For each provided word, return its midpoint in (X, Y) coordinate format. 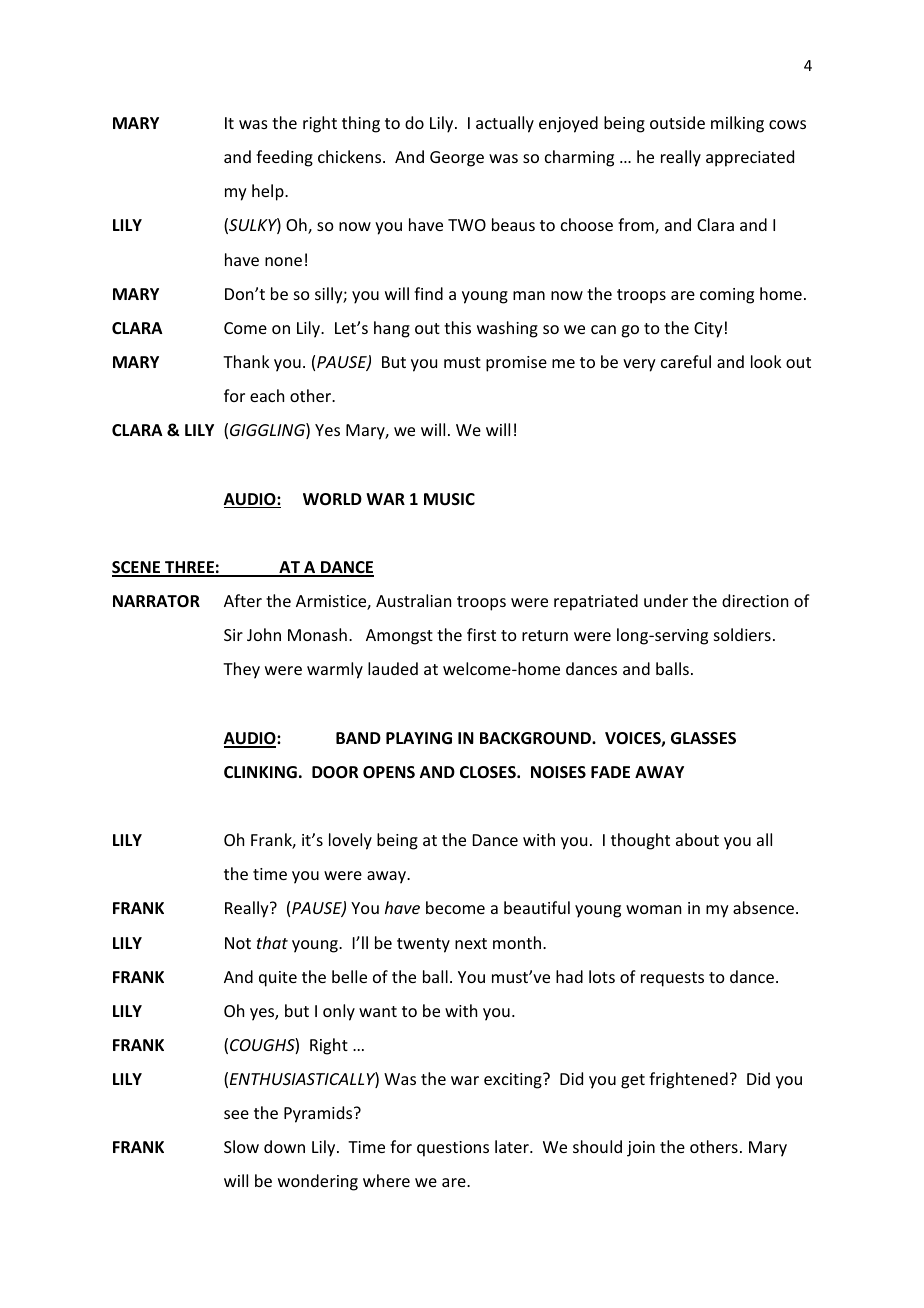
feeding (284, 158)
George (457, 159)
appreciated (750, 158)
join (641, 1149)
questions (453, 1149)
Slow (241, 1146)
